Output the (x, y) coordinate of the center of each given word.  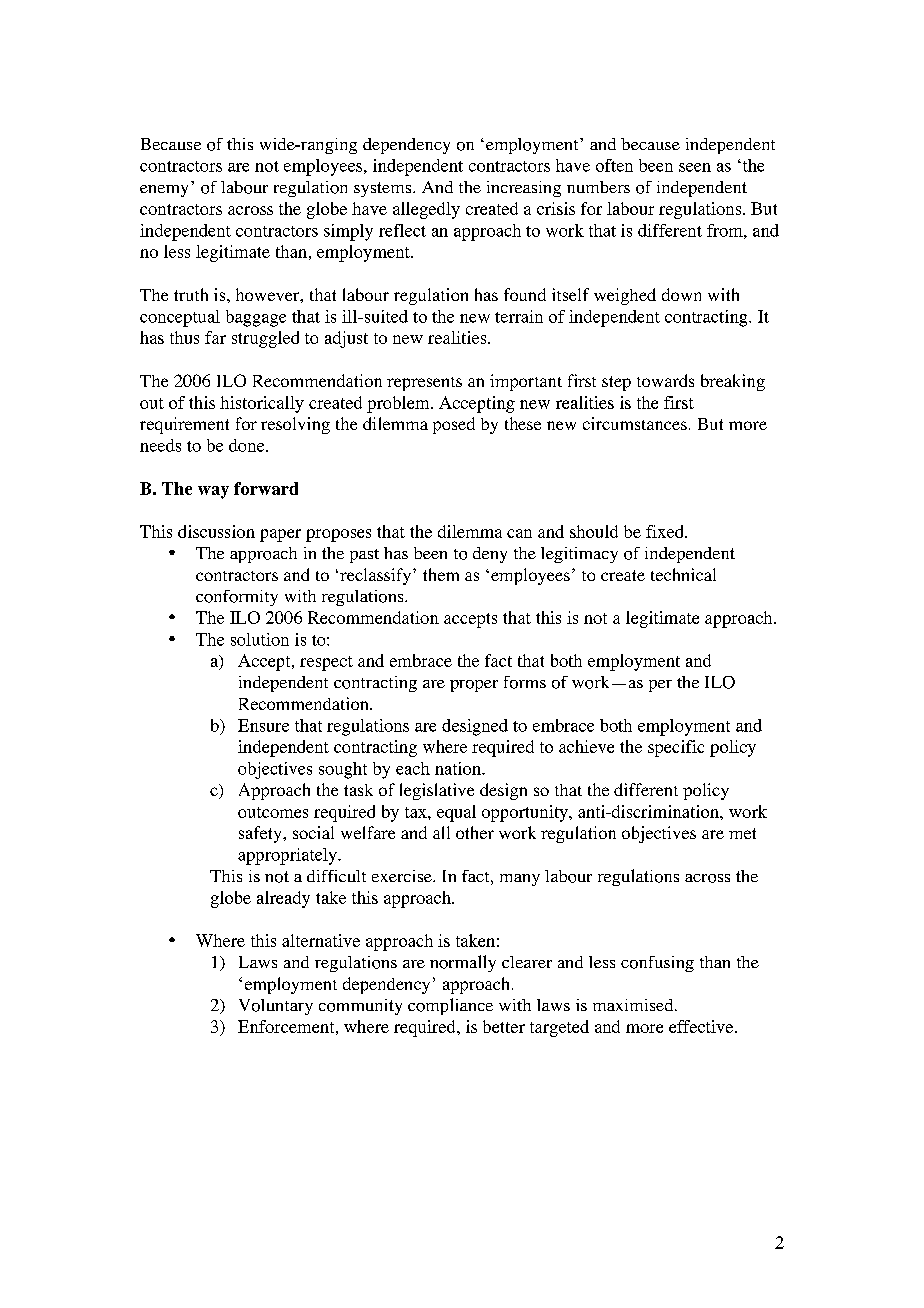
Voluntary (276, 1007)
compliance (450, 1006)
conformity (237, 598)
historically (262, 404)
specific (676, 748)
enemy (164, 191)
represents (424, 384)
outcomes (273, 812)
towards (665, 380)
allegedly (426, 210)
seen (695, 167)
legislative (437, 791)
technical (683, 574)
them (441, 574)
